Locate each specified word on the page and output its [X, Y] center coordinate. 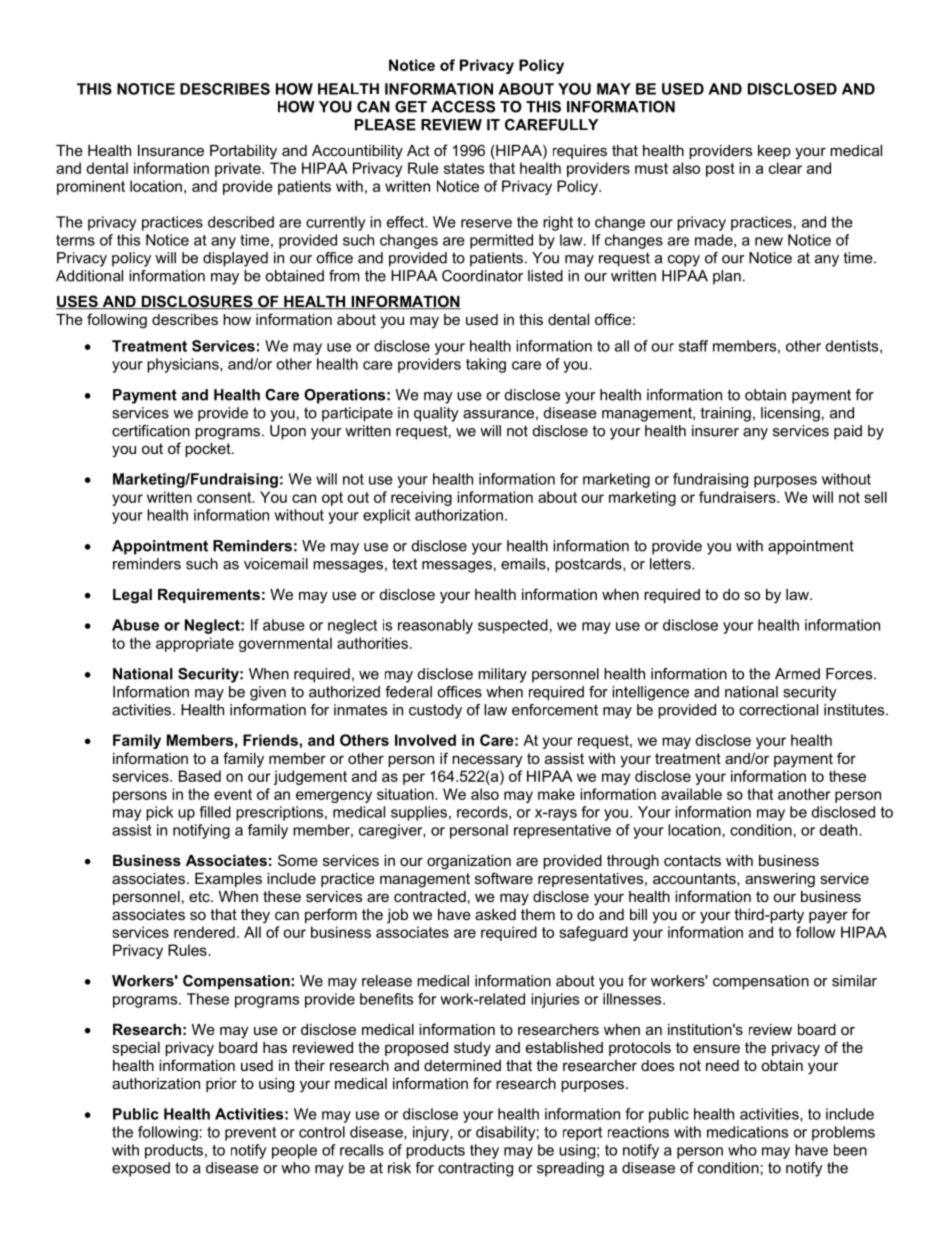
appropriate [195, 644]
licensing [790, 414]
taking [486, 365]
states [464, 168]
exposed [141, 1169]
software [504, 878]
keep [774, 152]
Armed [797, 674]
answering [780, 880]
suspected [513, 626]
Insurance [171, 150]
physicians [184, 365]
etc [200, 896]
